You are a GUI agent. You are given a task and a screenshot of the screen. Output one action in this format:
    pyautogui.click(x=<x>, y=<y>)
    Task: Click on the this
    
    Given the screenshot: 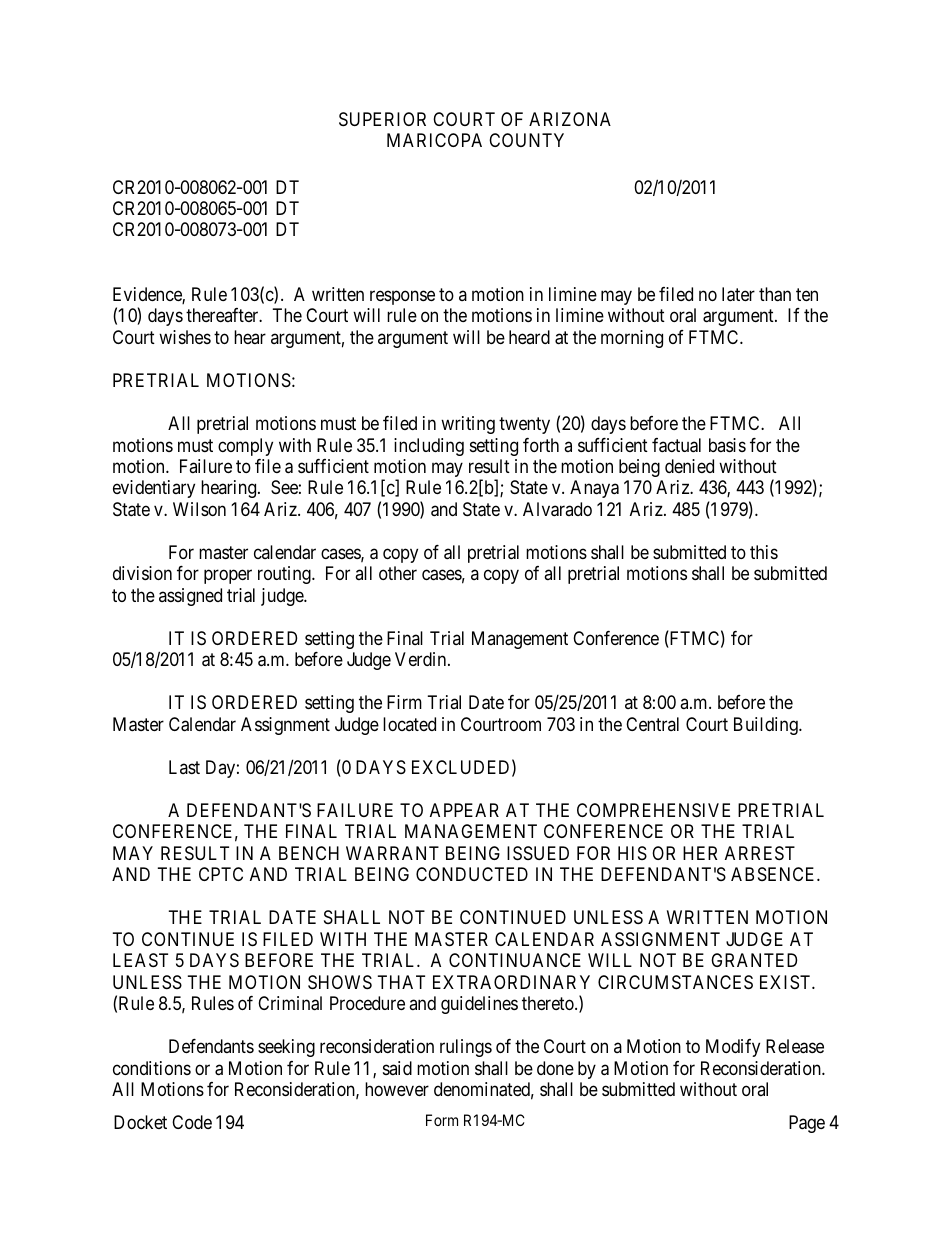 What is the action you would take?
    pyautogui.click(x=764, y=552)
